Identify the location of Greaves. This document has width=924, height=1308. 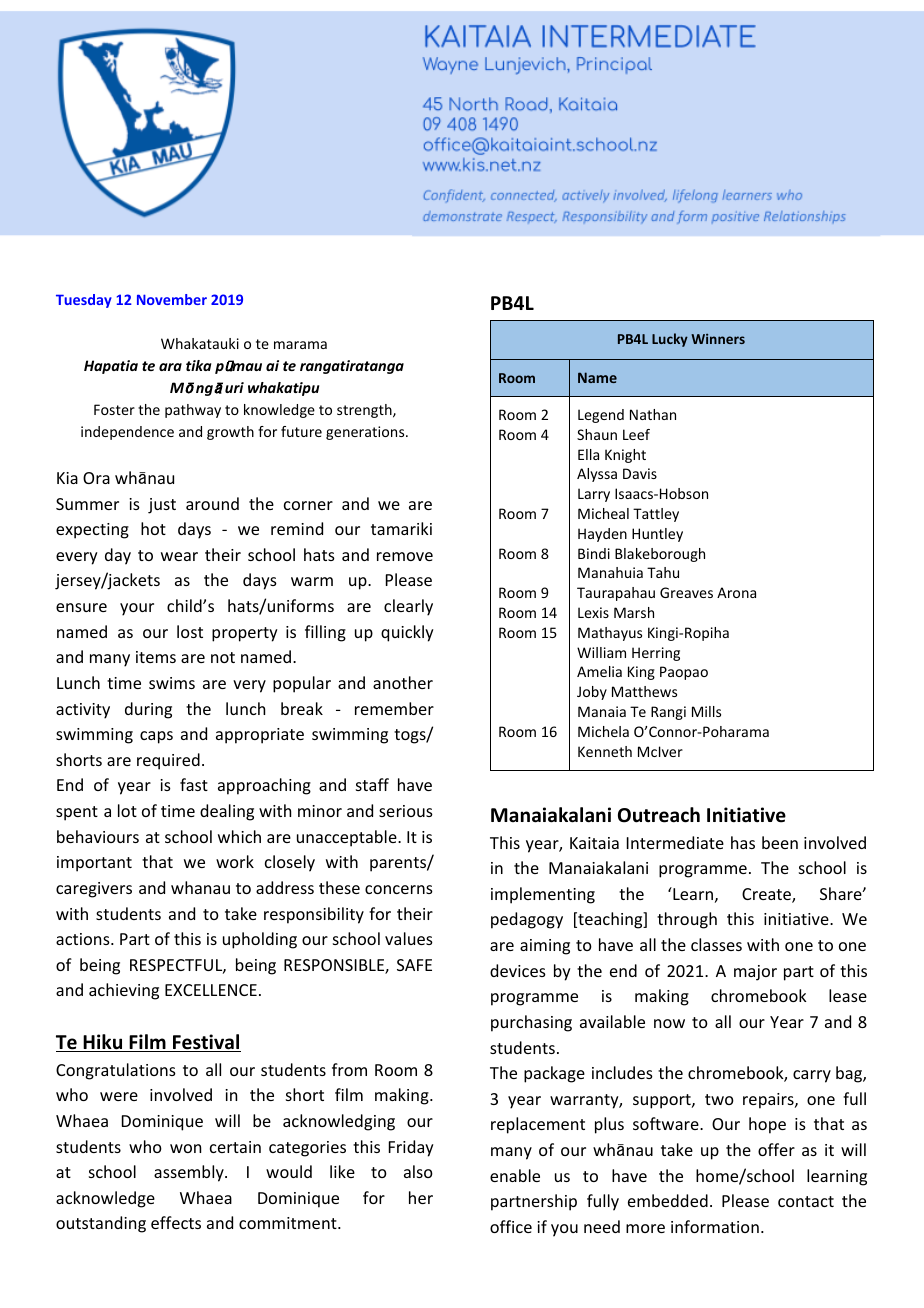
(686, 592).
